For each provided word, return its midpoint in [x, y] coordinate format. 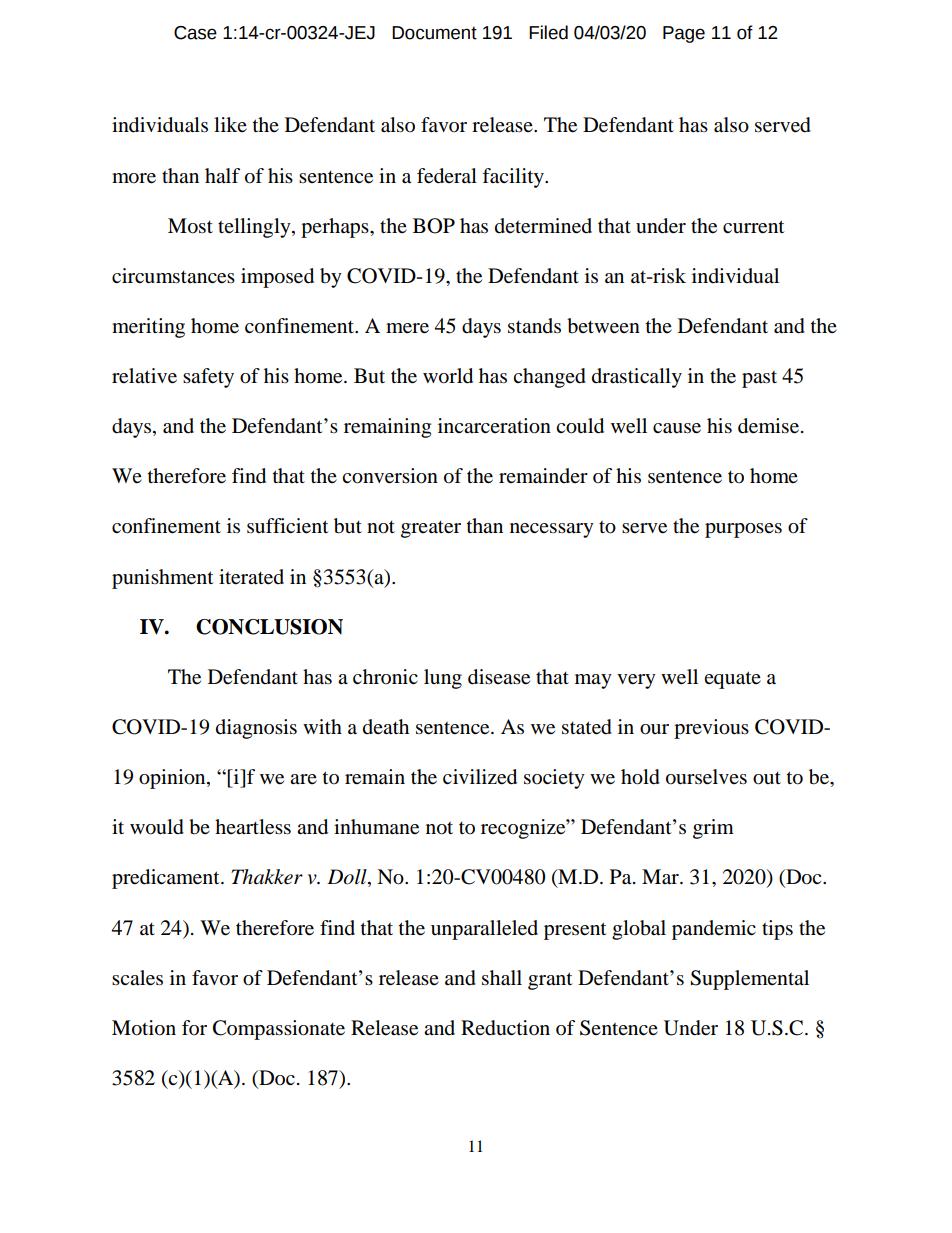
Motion [144, 1028]
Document [434, 33]
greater [431, 529]
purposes [743, 530]
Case [195, 33]
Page [684, 34]
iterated [251, 577]
